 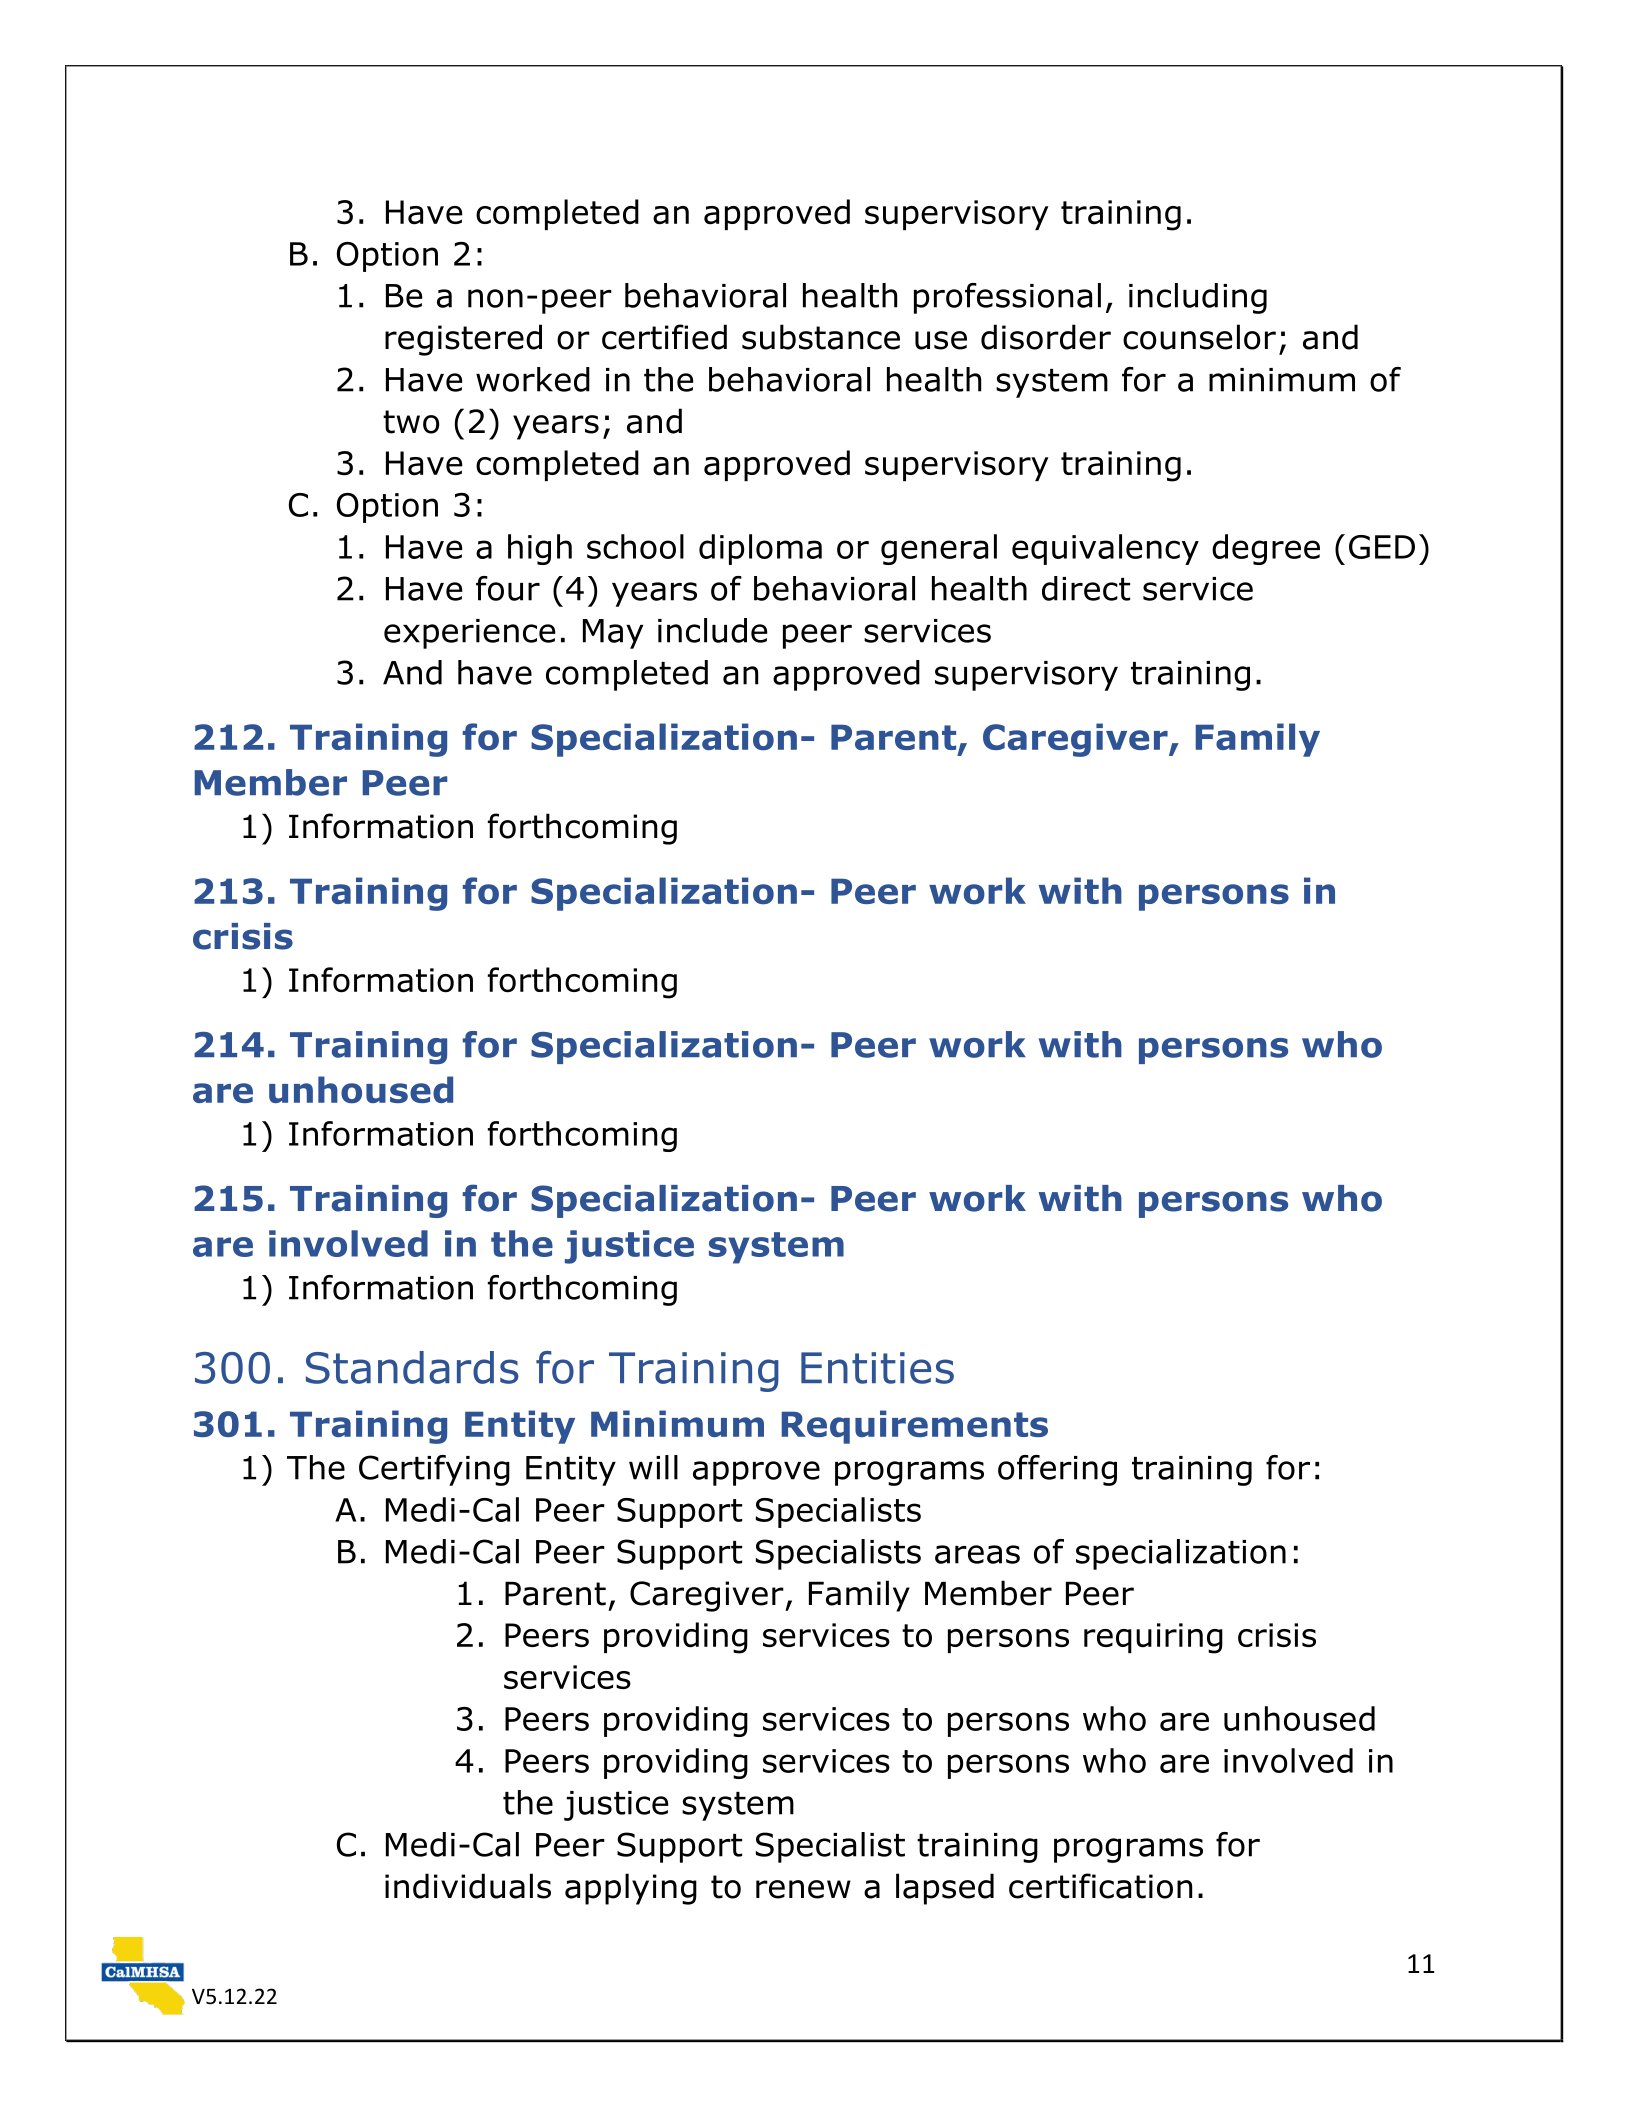 What do you see at coordinates (463, 340) in the image?
I see `registered` at bounding box center [463, 340].
